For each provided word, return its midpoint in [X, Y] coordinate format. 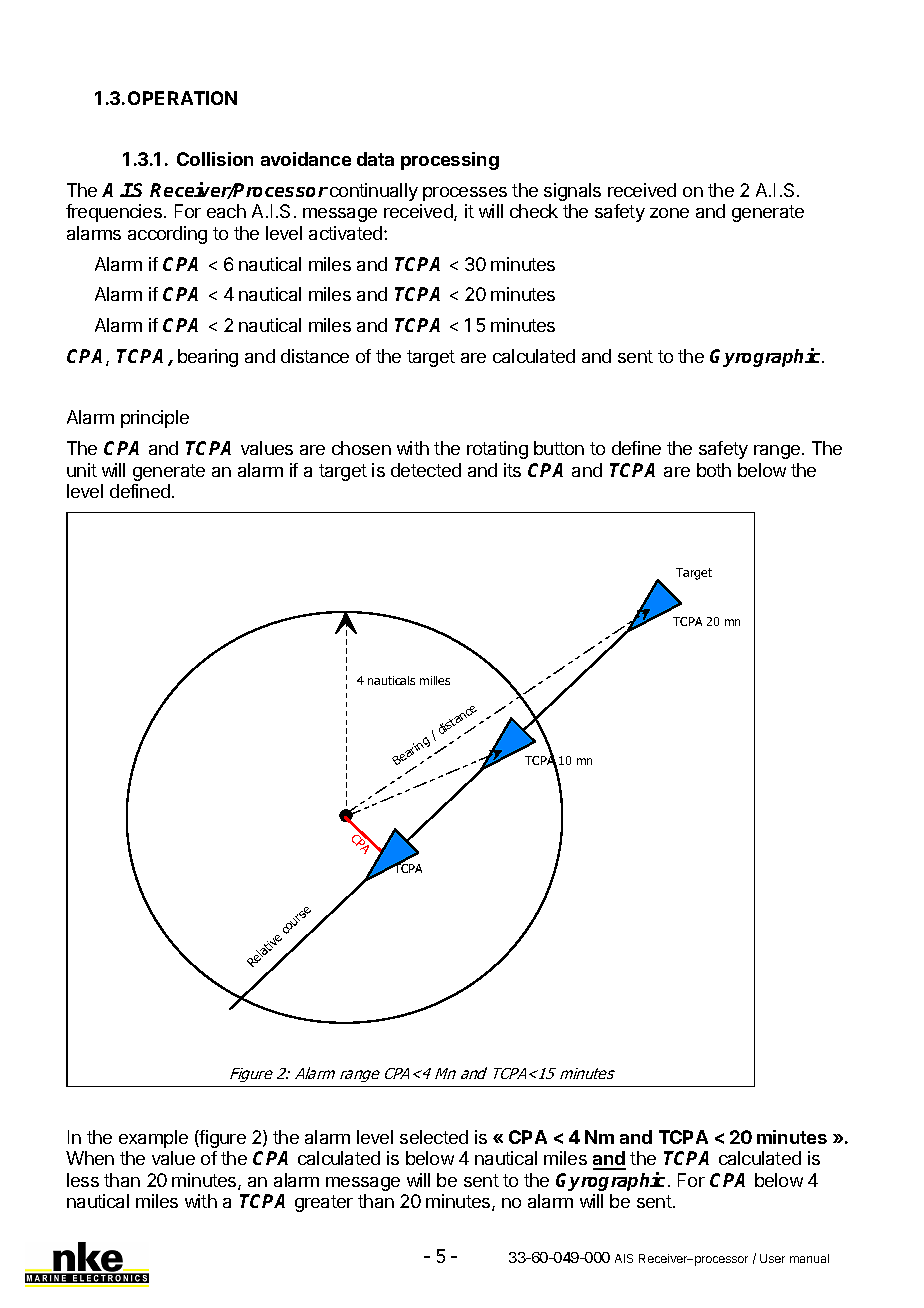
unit [82, 470]
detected [426, 470]
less [83, 1180]
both [714, 470]
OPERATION [182, 98]
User [772, 1258]
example [153, 1139]
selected [434, 1137]
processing [450, 161]
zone [669, 213]
